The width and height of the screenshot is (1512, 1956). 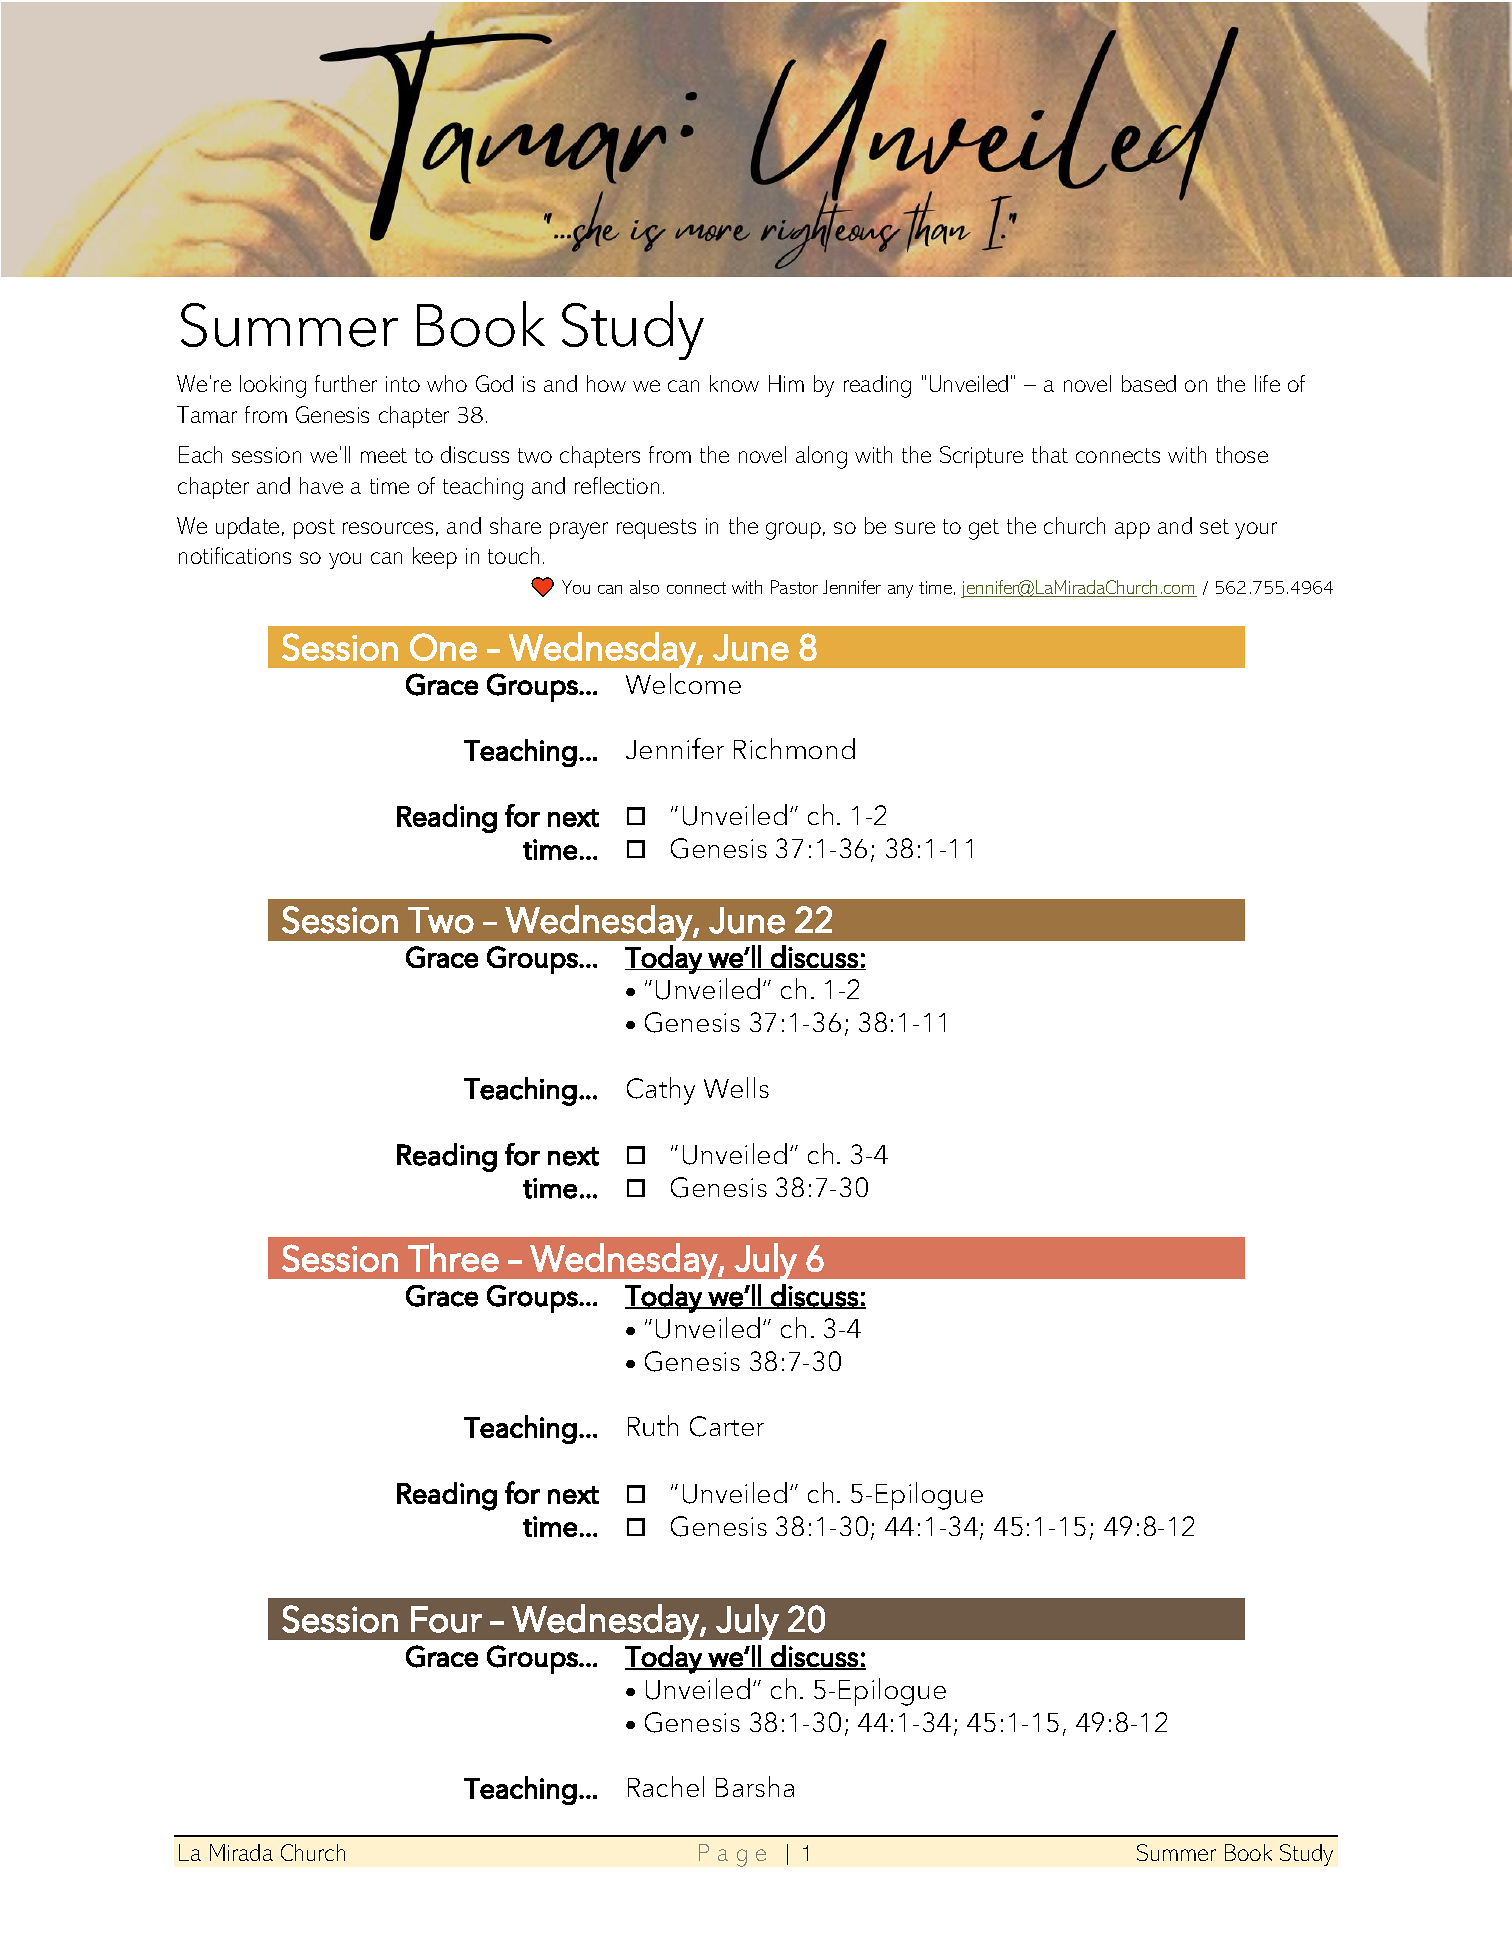 I want to click on Carter, so click(x=727, y=1426).
